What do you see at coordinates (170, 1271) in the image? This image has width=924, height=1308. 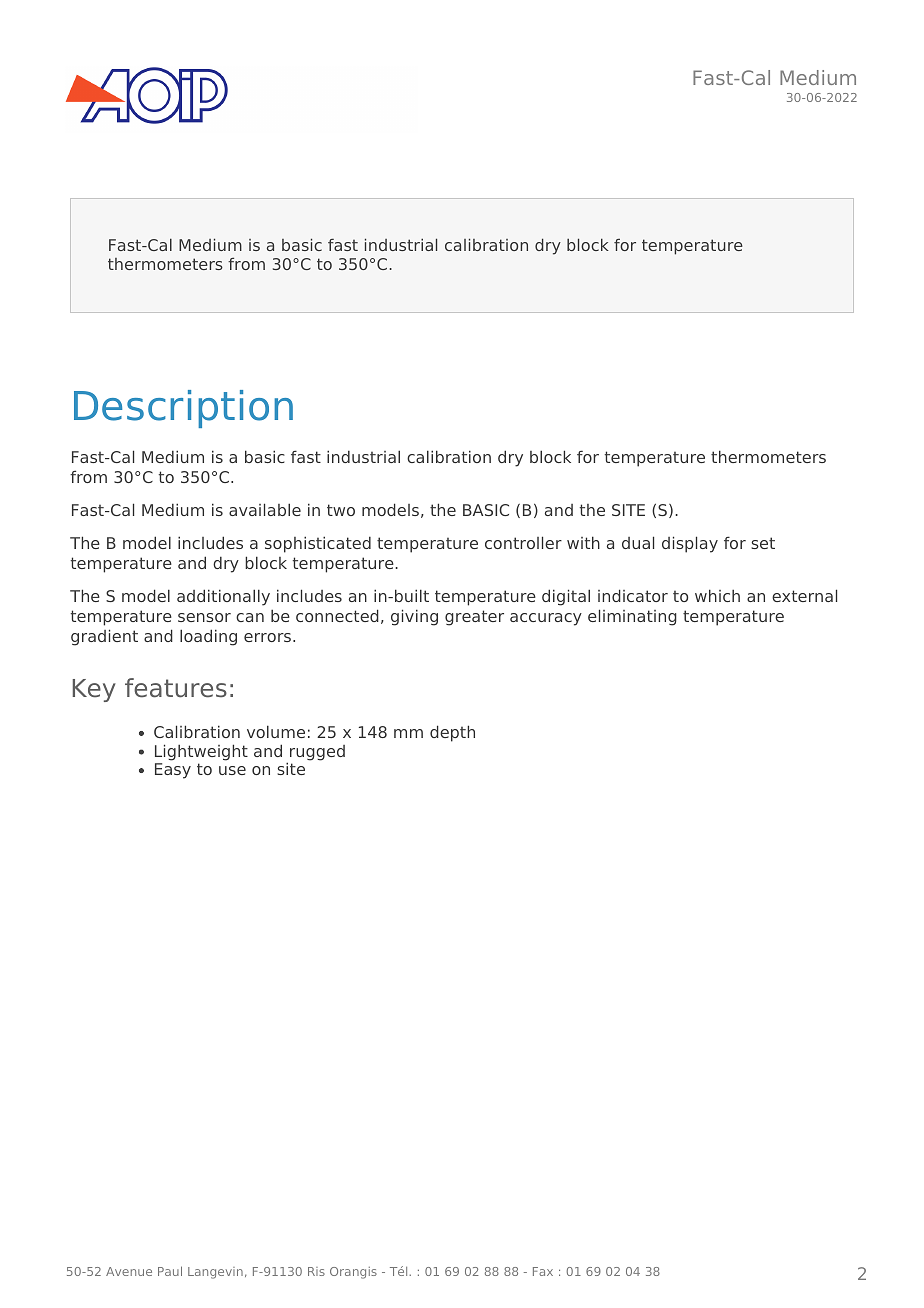 I see `Paul` at bounding box center [170, 1271].
